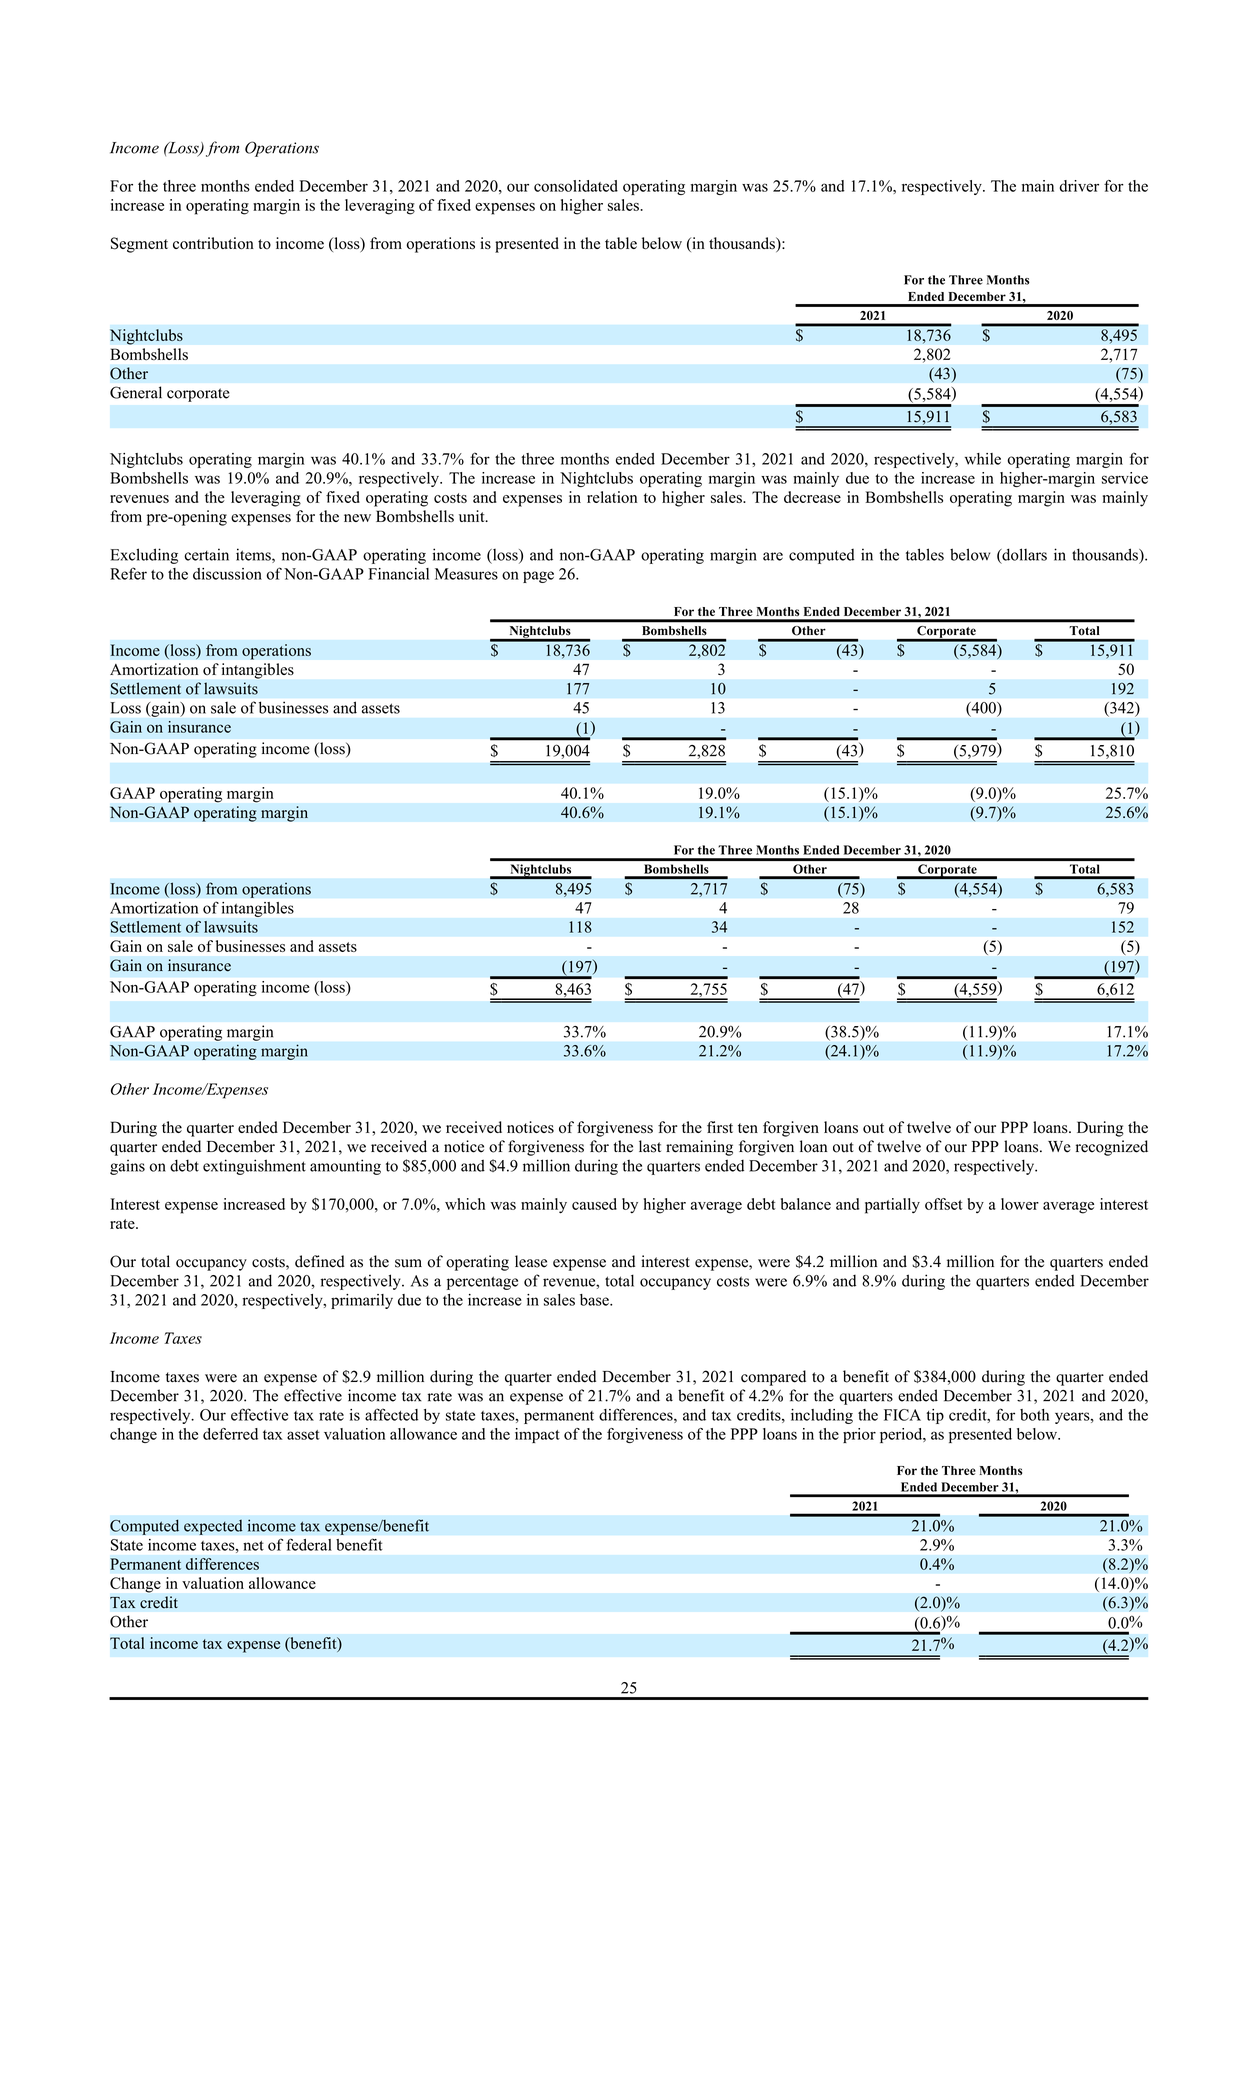 This document has width=1259, height=2074. I want to click on service, so click(1125, 478).
